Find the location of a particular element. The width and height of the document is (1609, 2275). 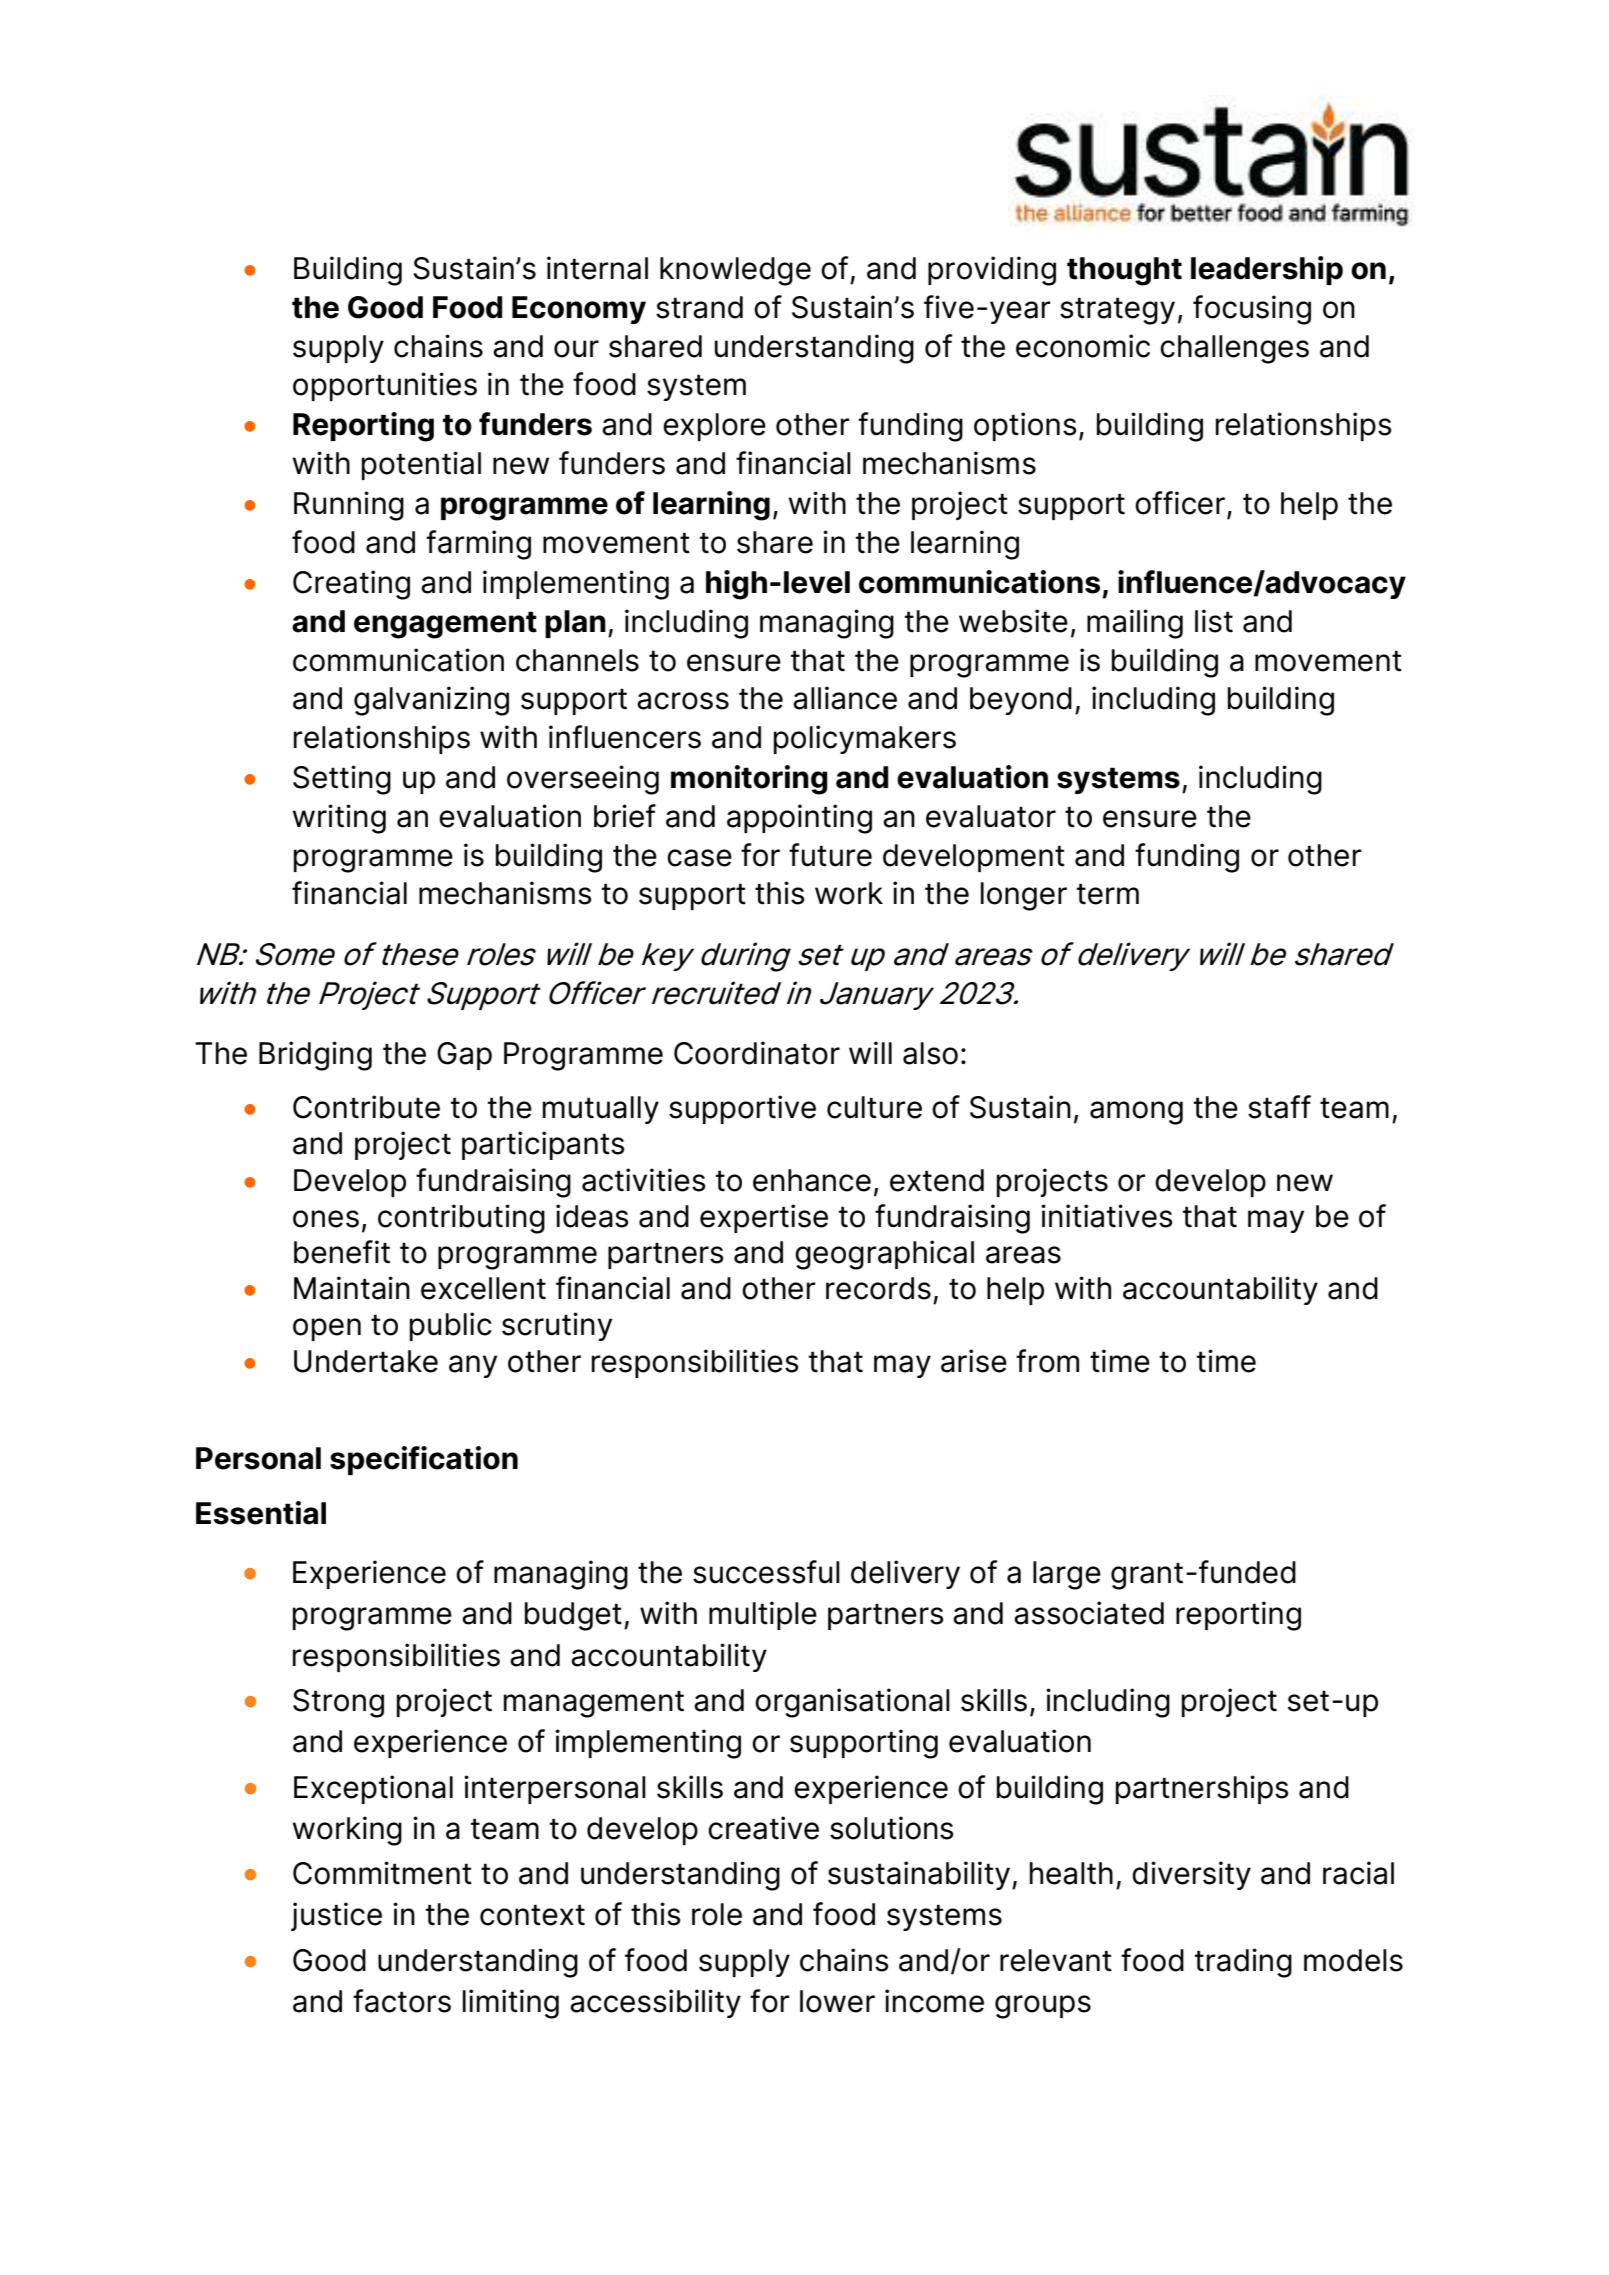

focusing is located at coordinates (1252, 310).
